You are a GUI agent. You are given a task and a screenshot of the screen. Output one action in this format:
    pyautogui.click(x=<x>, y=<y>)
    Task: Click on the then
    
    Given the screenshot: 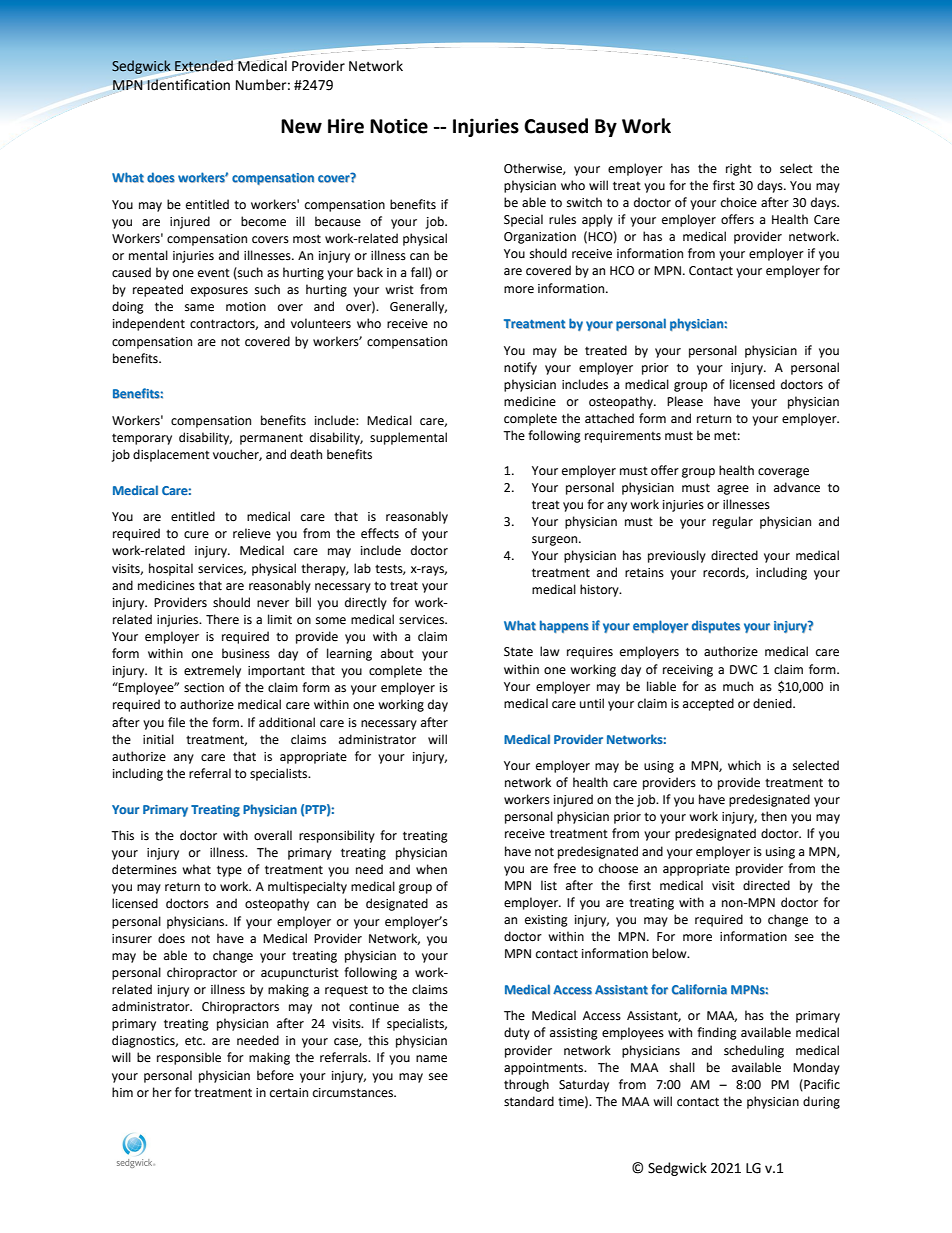 What is the action you would take?
    pyautogui.click(x=774, y=816)
